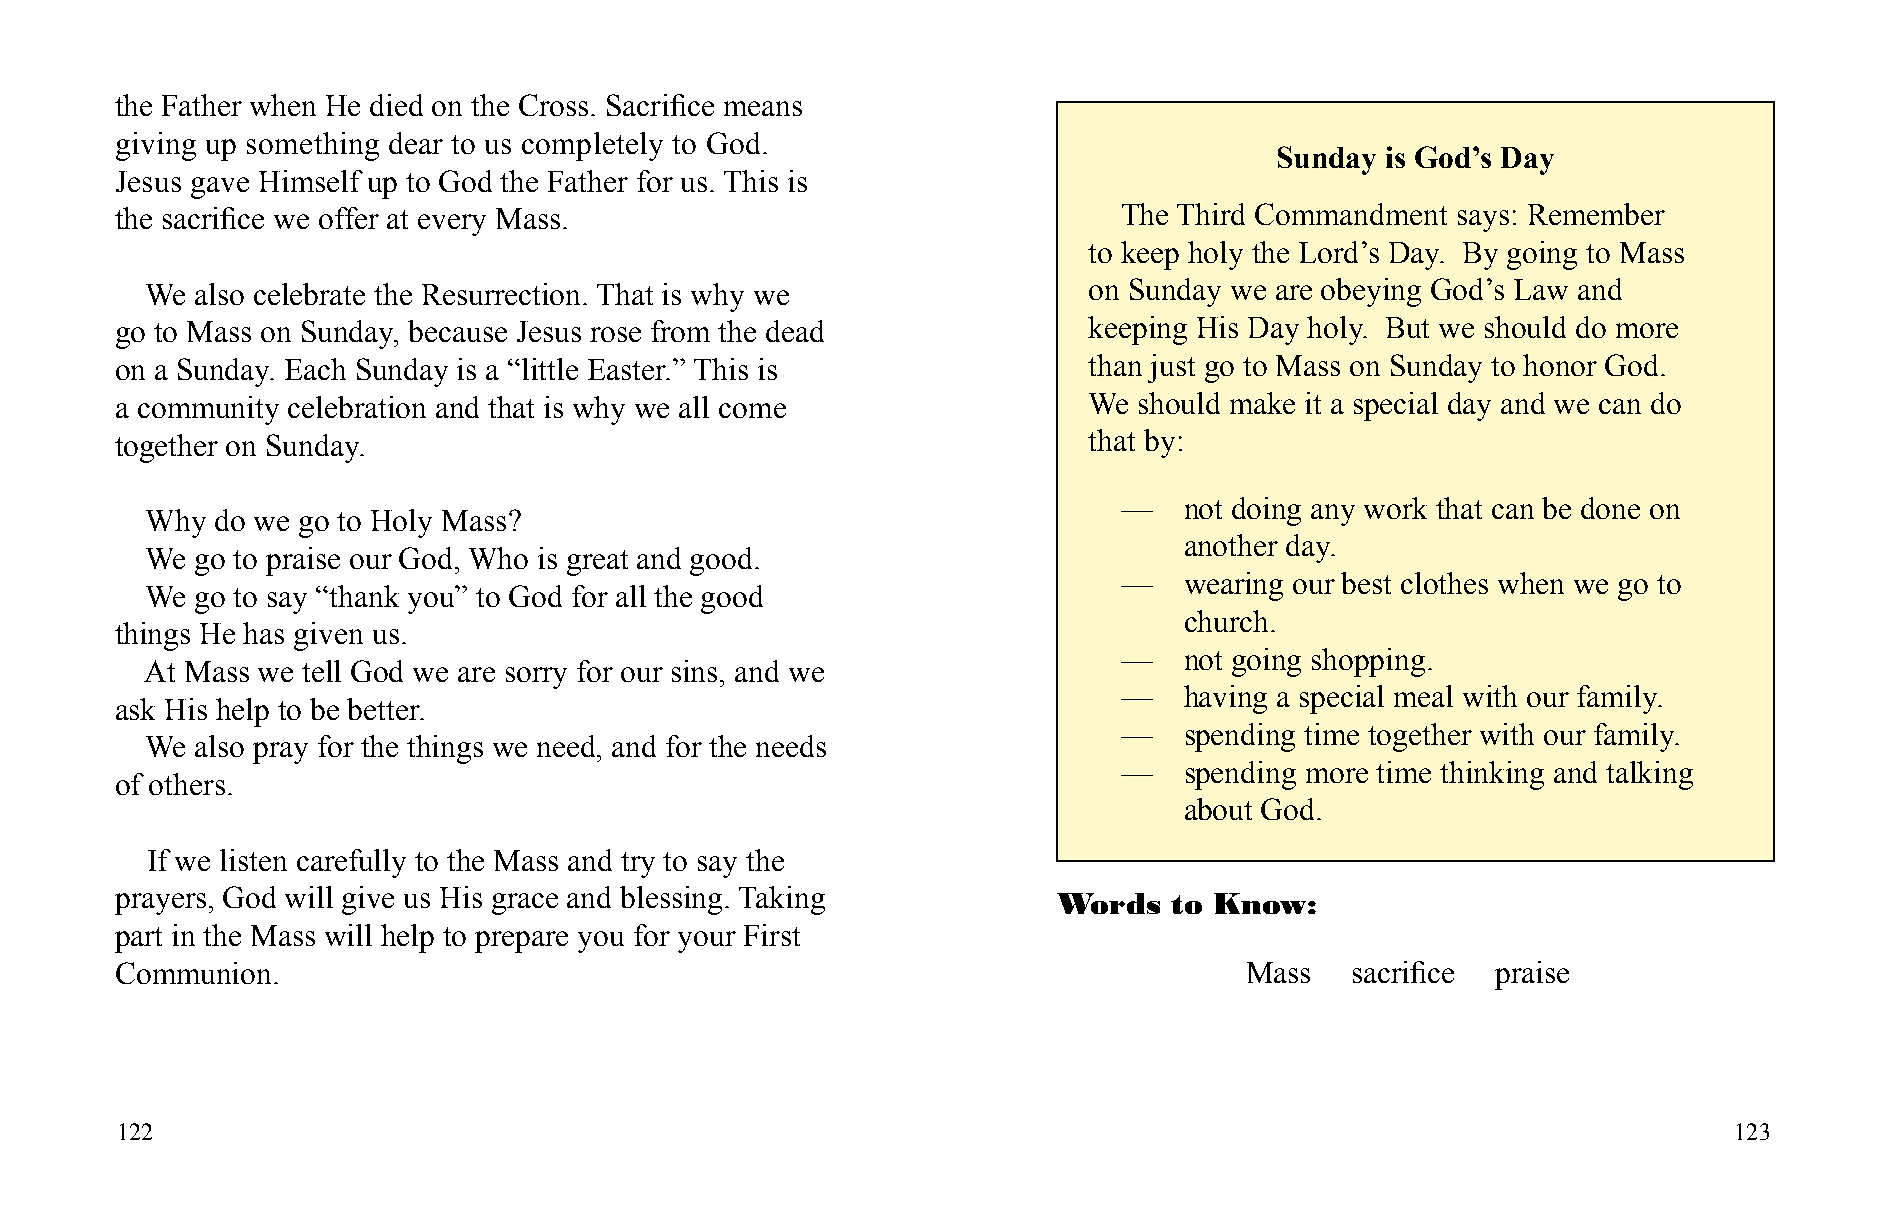 This image has height=1226, width=1886. Describe the element at coordinates (313, 146) in the image. I see `something` at that location.
